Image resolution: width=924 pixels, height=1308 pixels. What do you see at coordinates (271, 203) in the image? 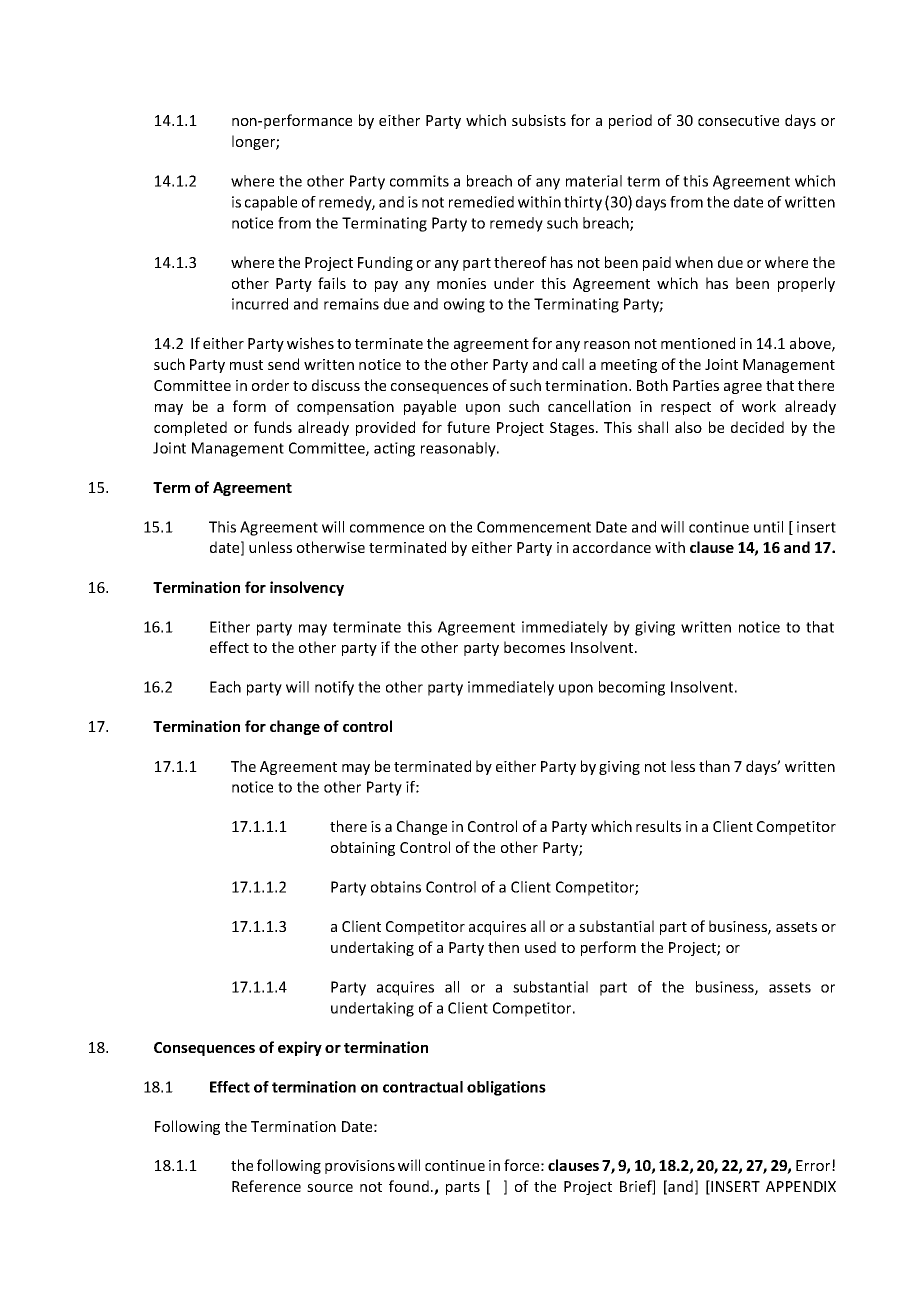
I see `capable` at bounding box center [271, 203].
